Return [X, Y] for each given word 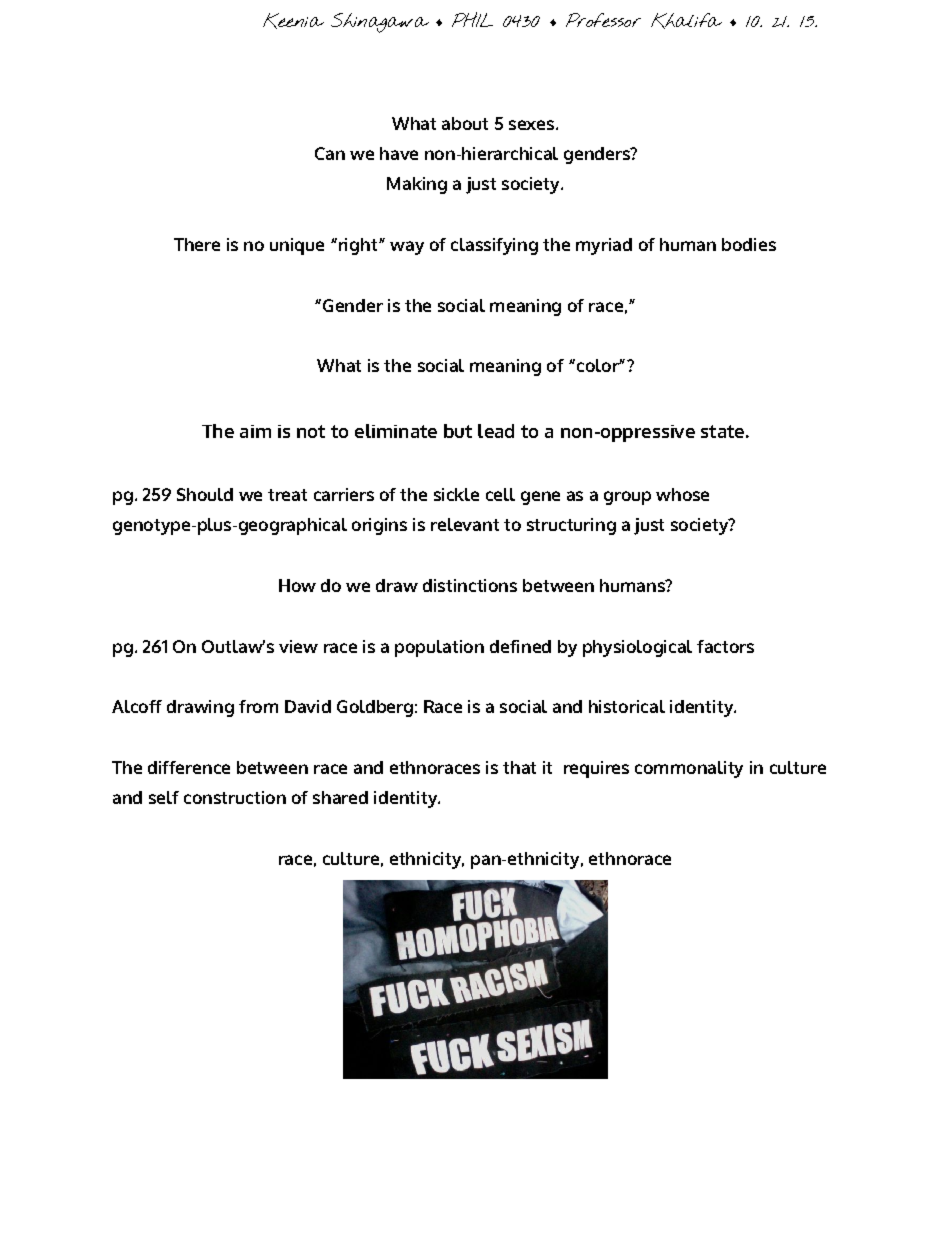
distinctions [470, 585]
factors [725, 646]
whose [682, 494]
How [297, 585]
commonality [689, 769]
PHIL [472, 19]
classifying [494, 246]
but [458, 431]
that [519, 767]
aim [255, 431]
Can [330, 153]
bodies [749, 244]
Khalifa [686, 21]
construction [235, 797]
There [197, 244]
